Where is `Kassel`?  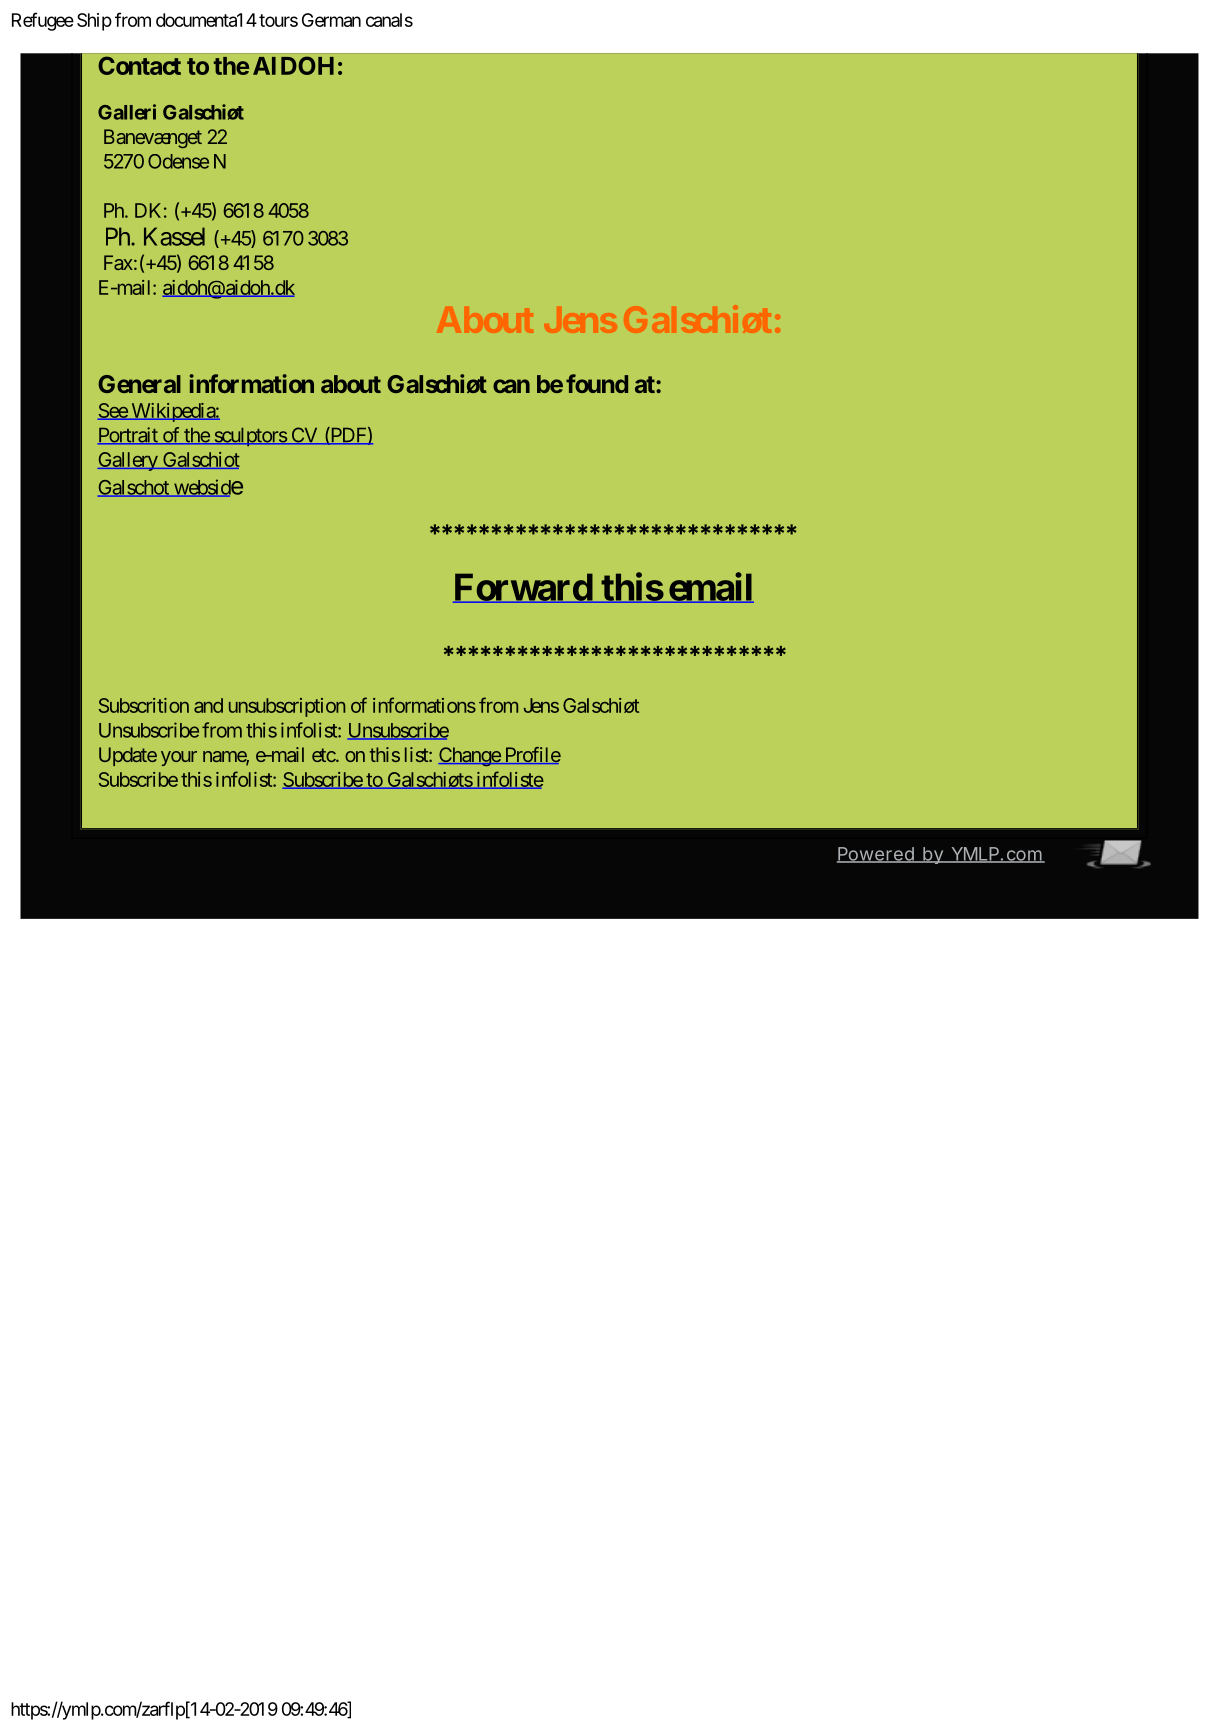
Kassel is located at coordinates (174, 236).
